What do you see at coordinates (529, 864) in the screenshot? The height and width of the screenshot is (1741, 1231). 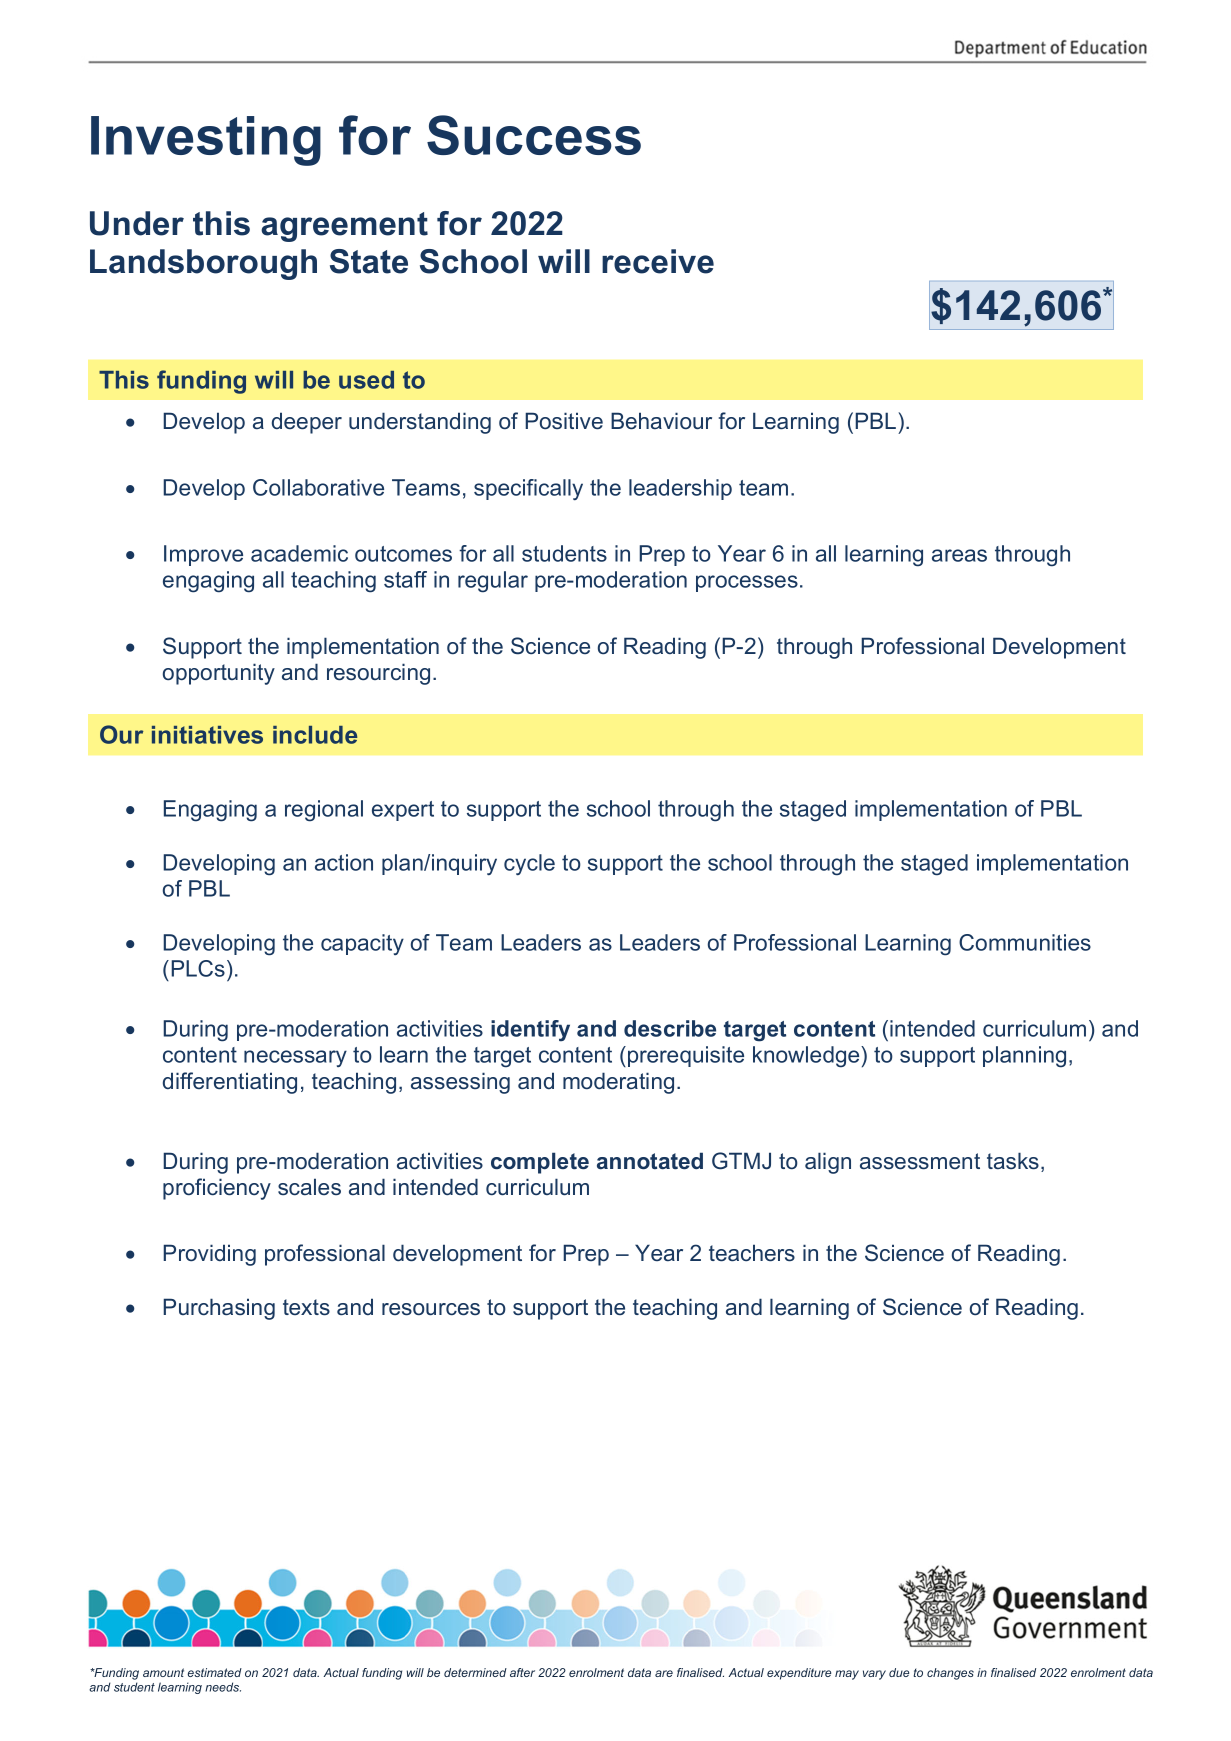 I see `cycle` at bounding box center [529, 864].
